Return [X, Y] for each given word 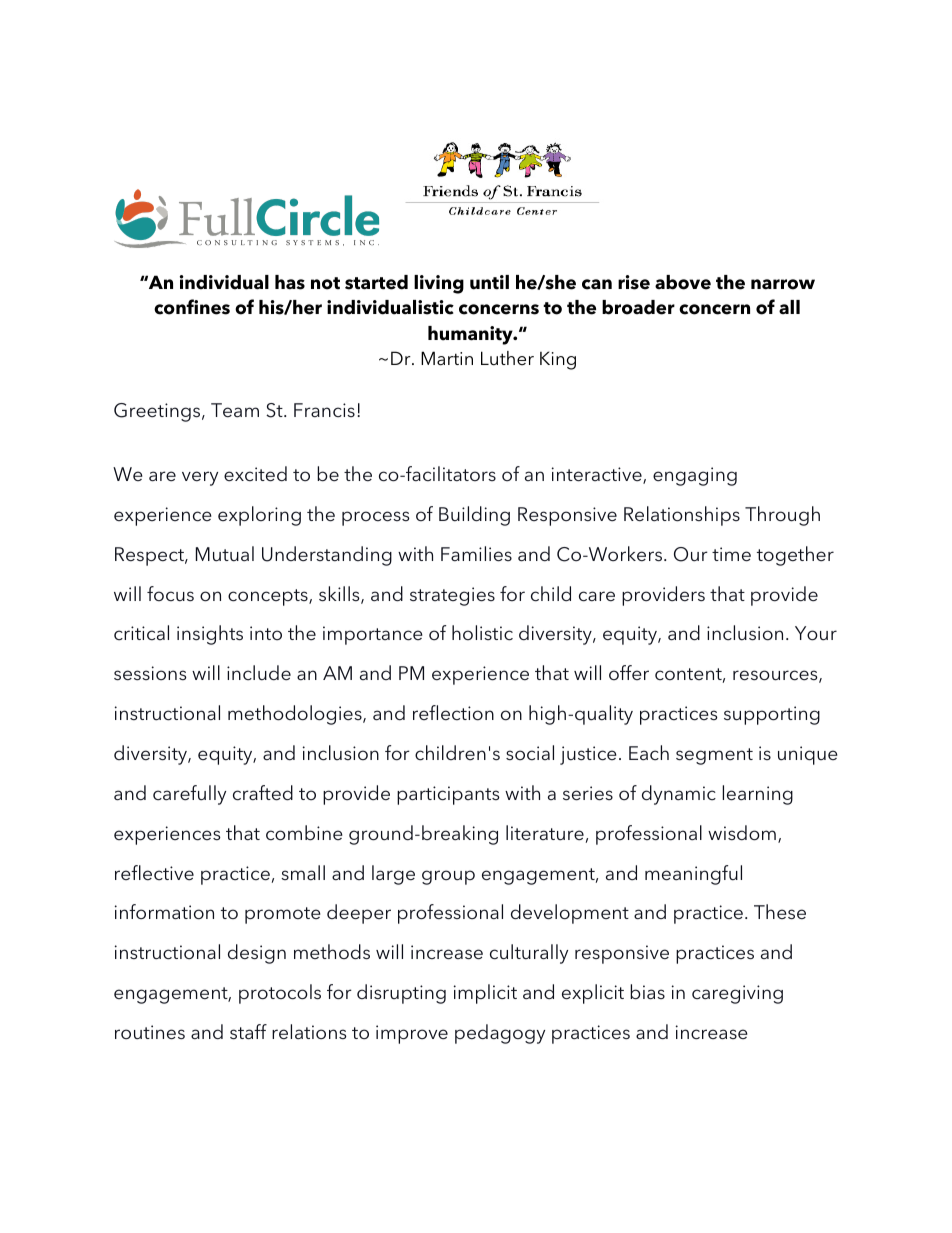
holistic [482, 633]
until [489, 282]
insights [210, 635]
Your [816, 633]
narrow [783, 284]
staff [248, 1032]
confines [192, 307]
